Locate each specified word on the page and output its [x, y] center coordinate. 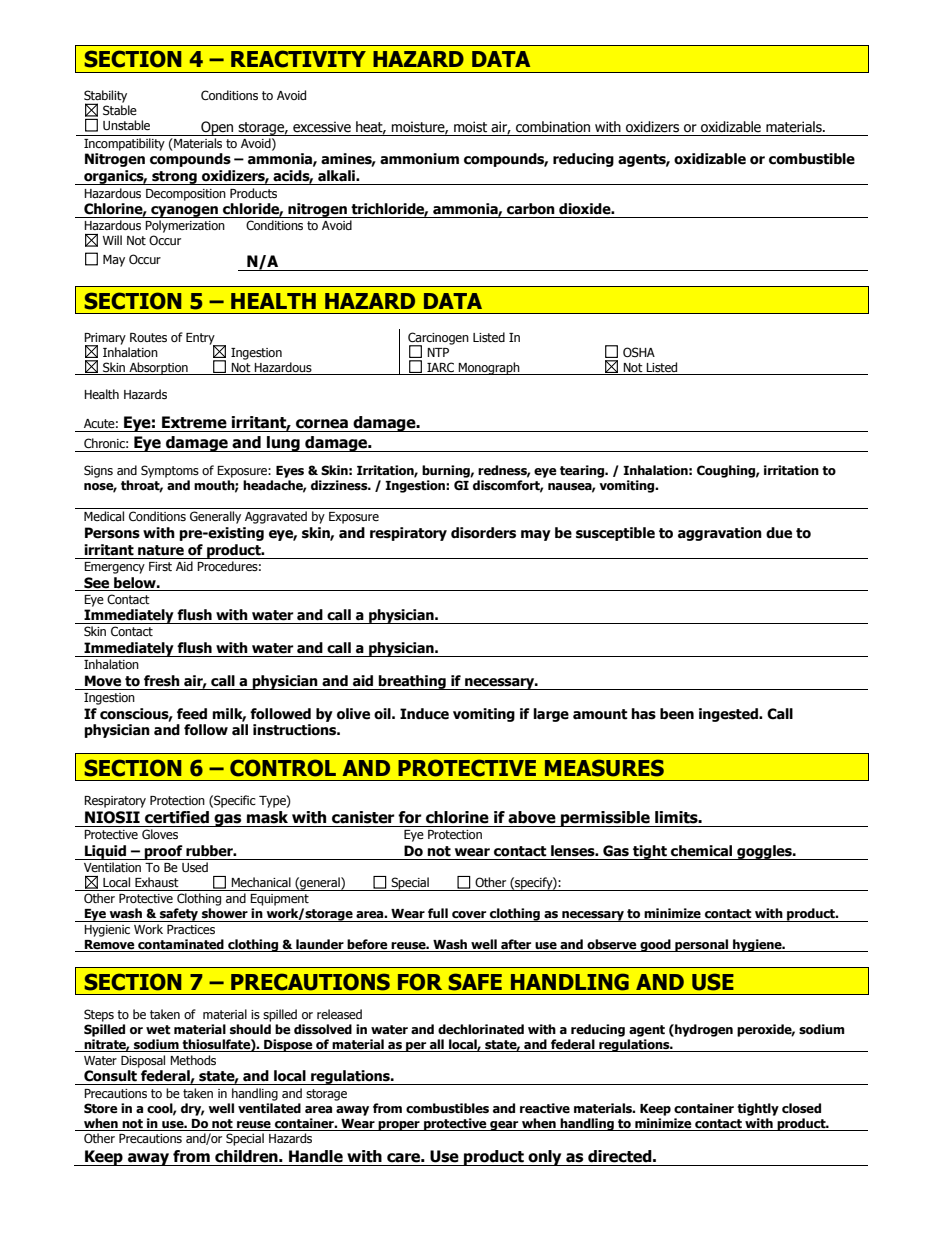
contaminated [181, 945]
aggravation [720, 534]
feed [192, 714]
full [438, 913]
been [677, 714]
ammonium [419, 159]
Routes [148, 337]
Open [217, 128]
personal [702, 945]
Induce [424, 714]
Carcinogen [438, 339]
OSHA [639, 352]
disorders [483, 533]
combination [553, 127]
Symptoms [170, 471]
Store [101, 1108]
